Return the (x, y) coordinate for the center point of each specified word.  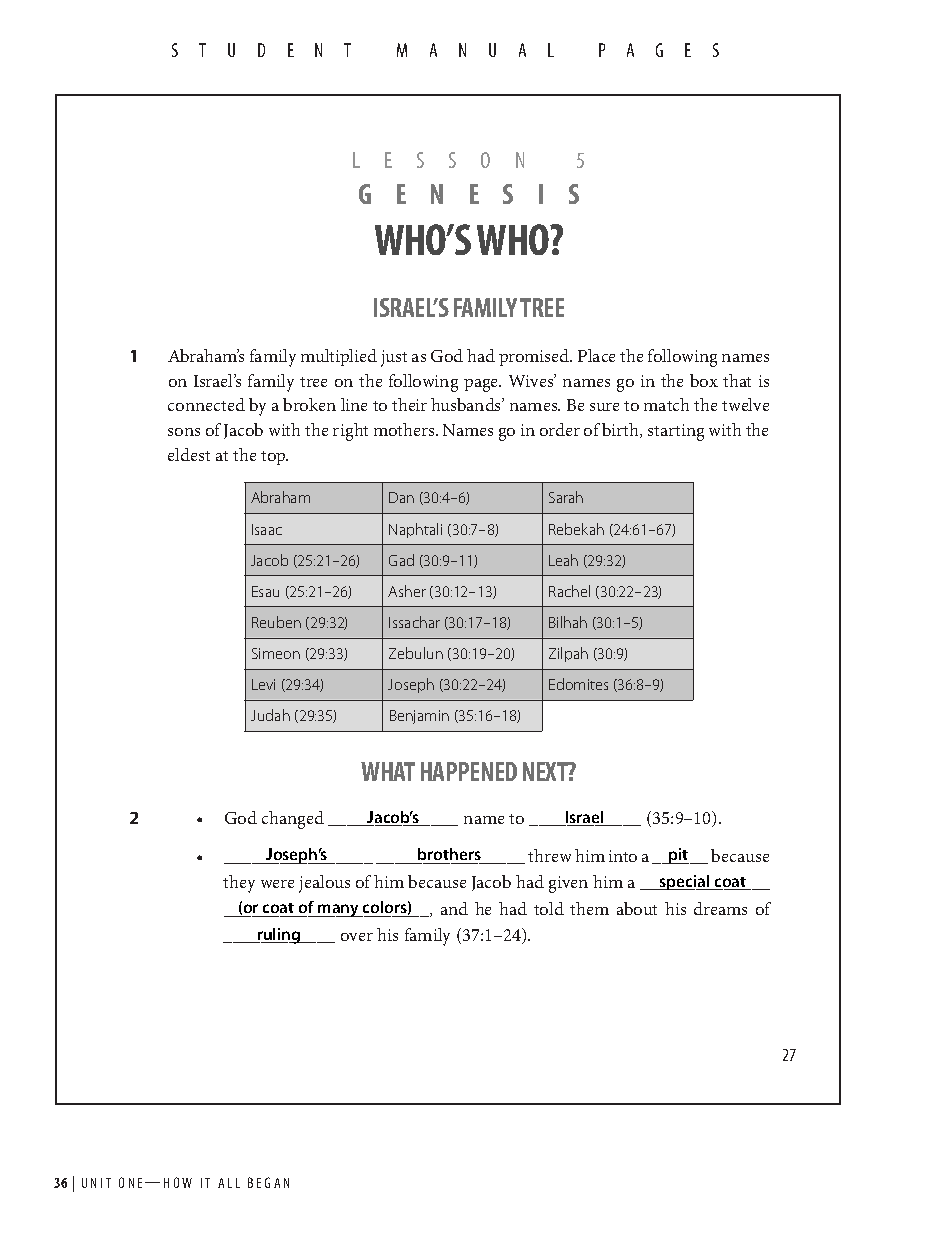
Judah (270, 715)
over (357, 937)
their (409, 404)
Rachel (569, 591)
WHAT (388, 771)
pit (678, 856)
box (704, 380)
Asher (407, 591)
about (637, 908)
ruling (279, 936)
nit (101, 1183)
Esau (265, 591)
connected (206, 404)
